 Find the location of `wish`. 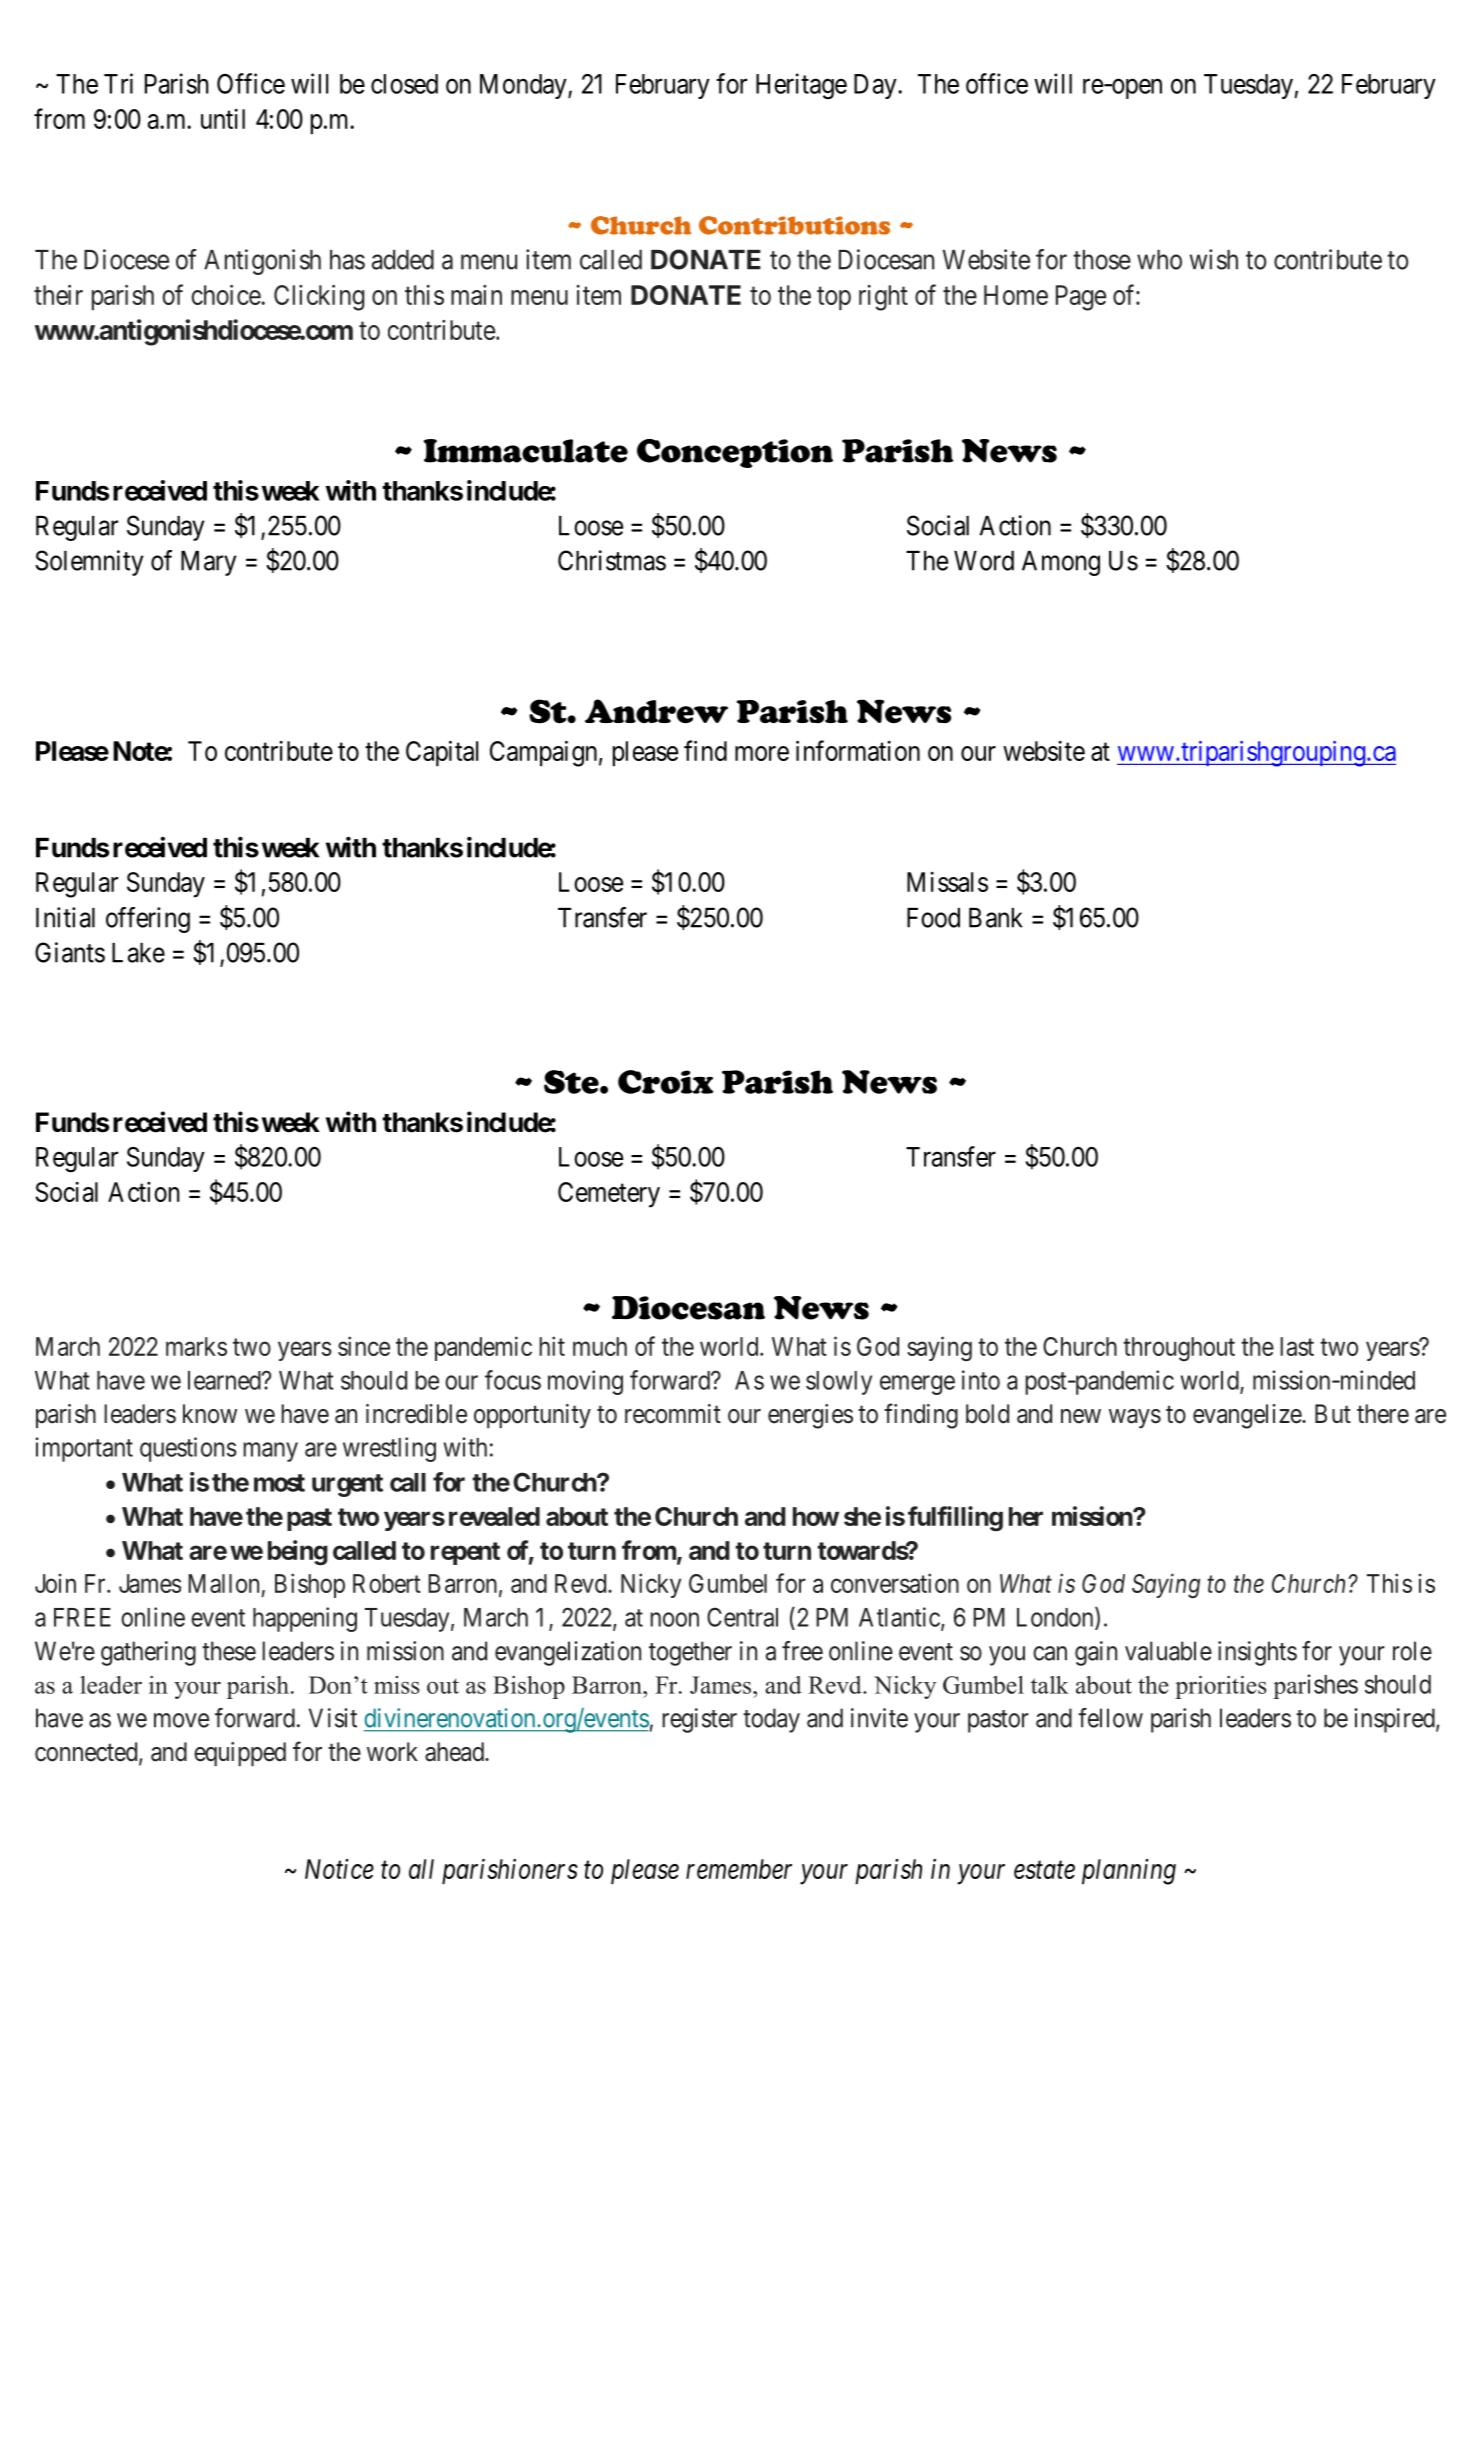

wish is located at coordinates (1214, 259).
